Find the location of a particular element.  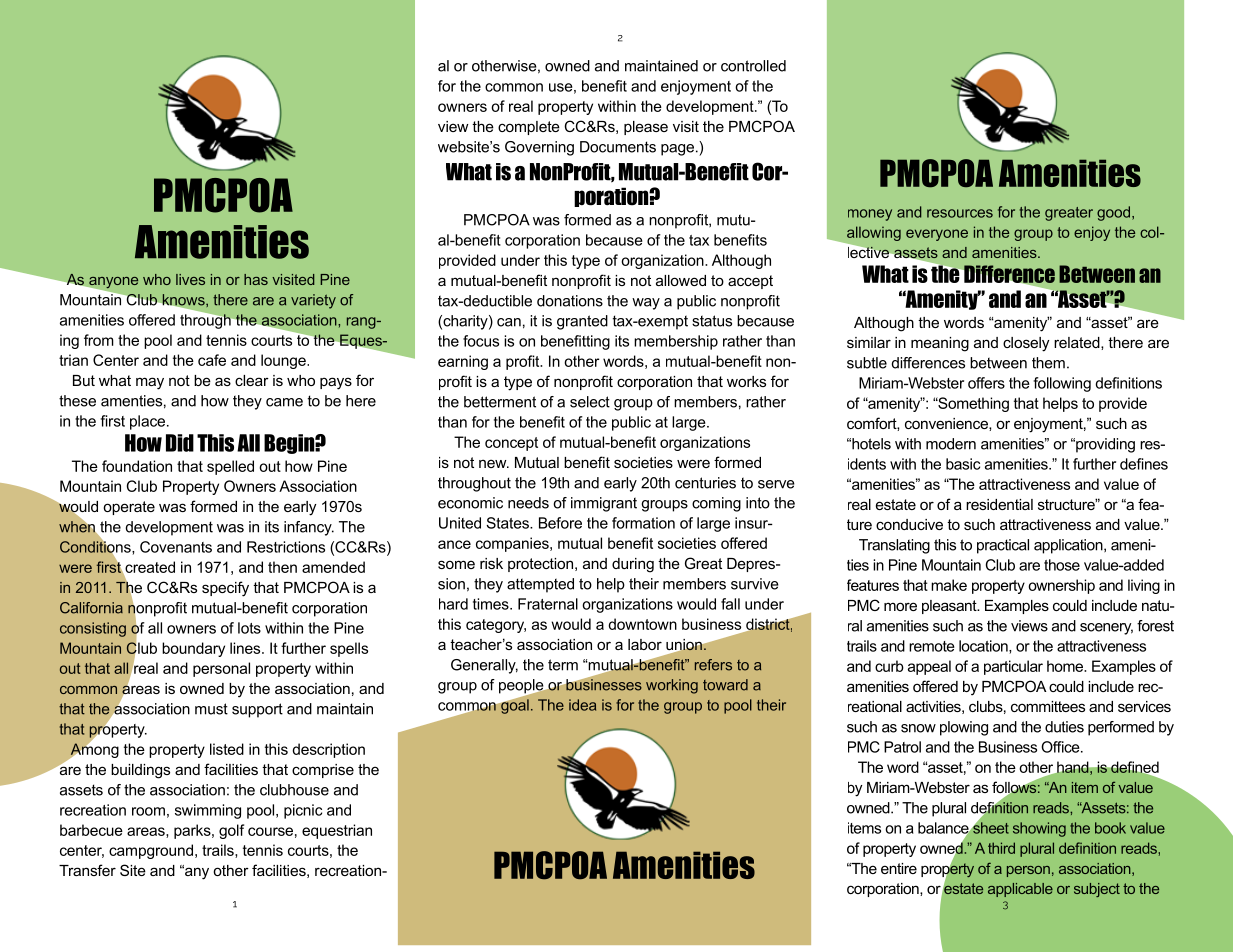

entire is located at coordinates (899, 868).
